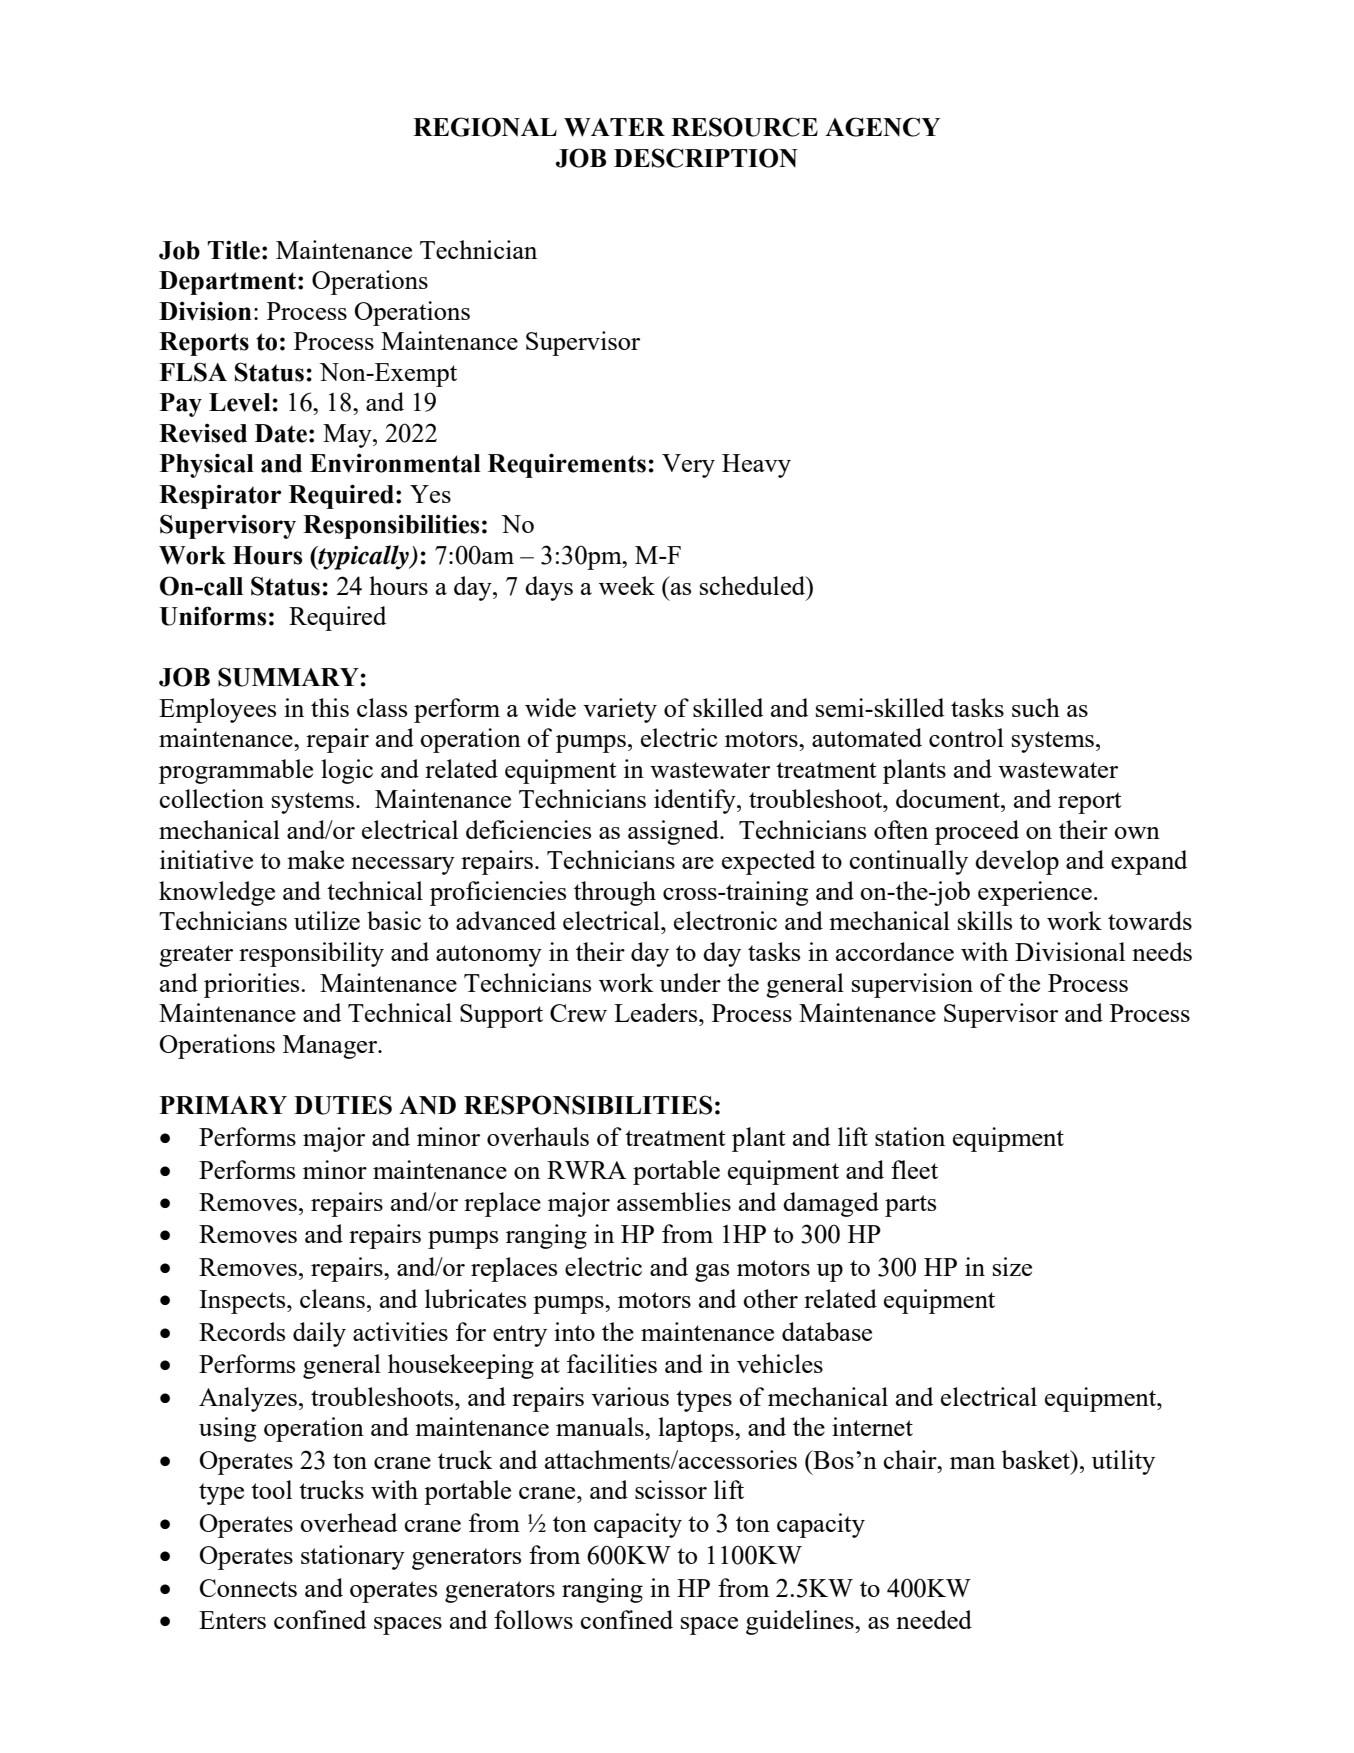 The image size is (1354, 1753). Describe the element at coordinates (288, 677) in the screenshot. I see `SUMMARY` at that location.
